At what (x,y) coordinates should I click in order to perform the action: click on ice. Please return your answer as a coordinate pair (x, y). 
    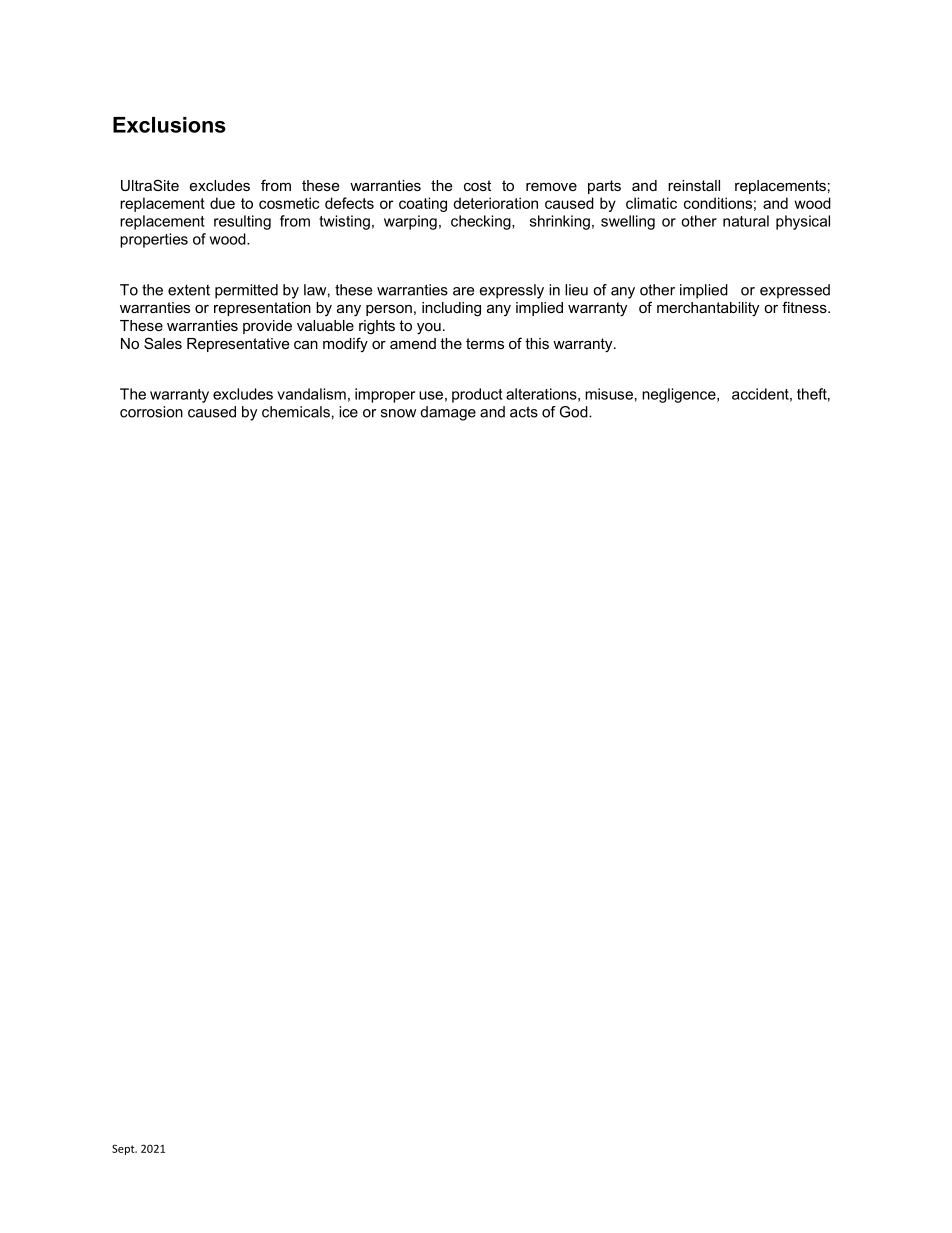
    Looking at the image, I should click on (348, 412).
